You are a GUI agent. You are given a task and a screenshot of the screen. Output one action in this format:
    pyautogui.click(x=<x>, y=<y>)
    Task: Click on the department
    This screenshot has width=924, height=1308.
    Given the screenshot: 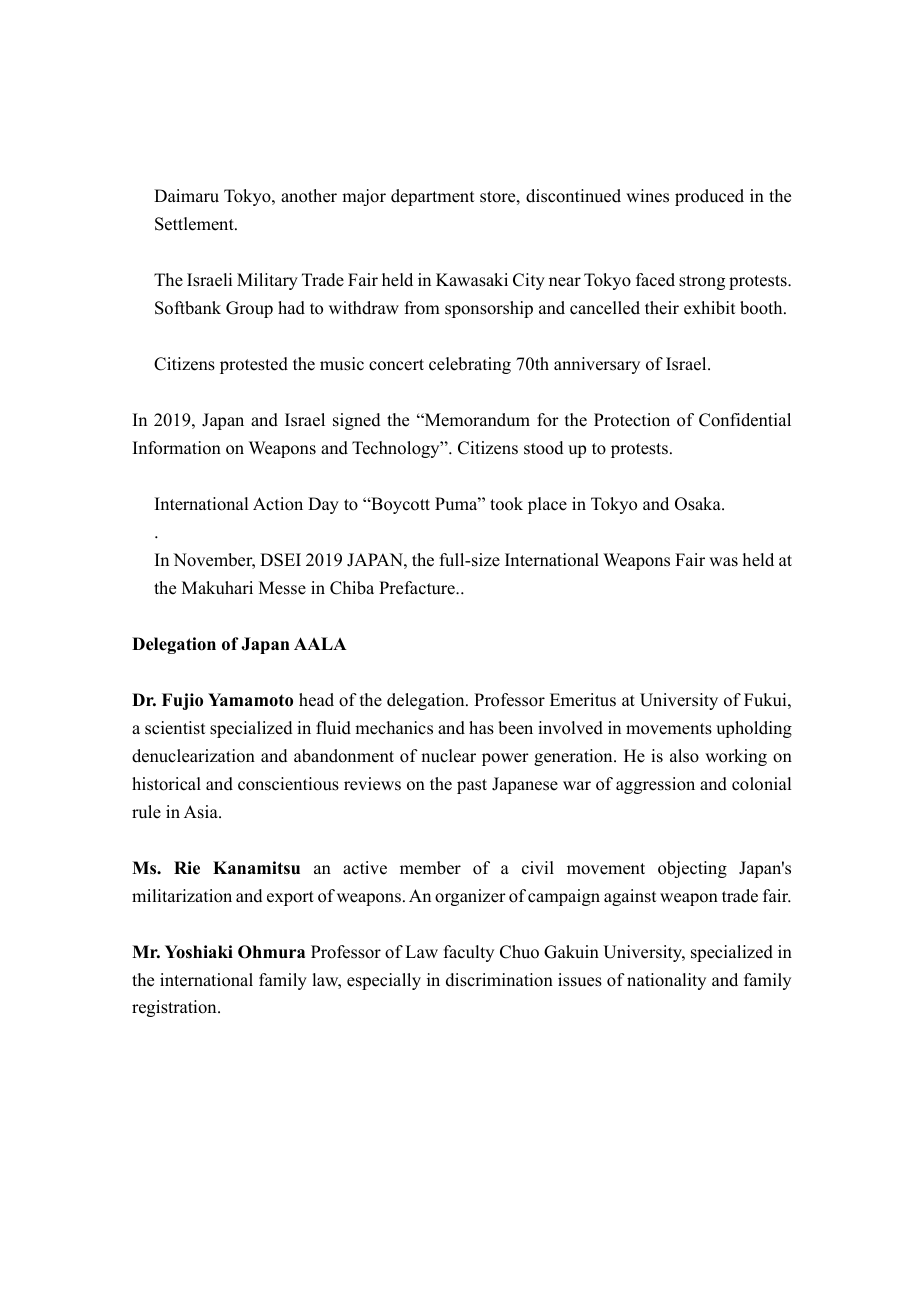 What is the action you would take?
    pyautogui.click(x=432, y=197)
